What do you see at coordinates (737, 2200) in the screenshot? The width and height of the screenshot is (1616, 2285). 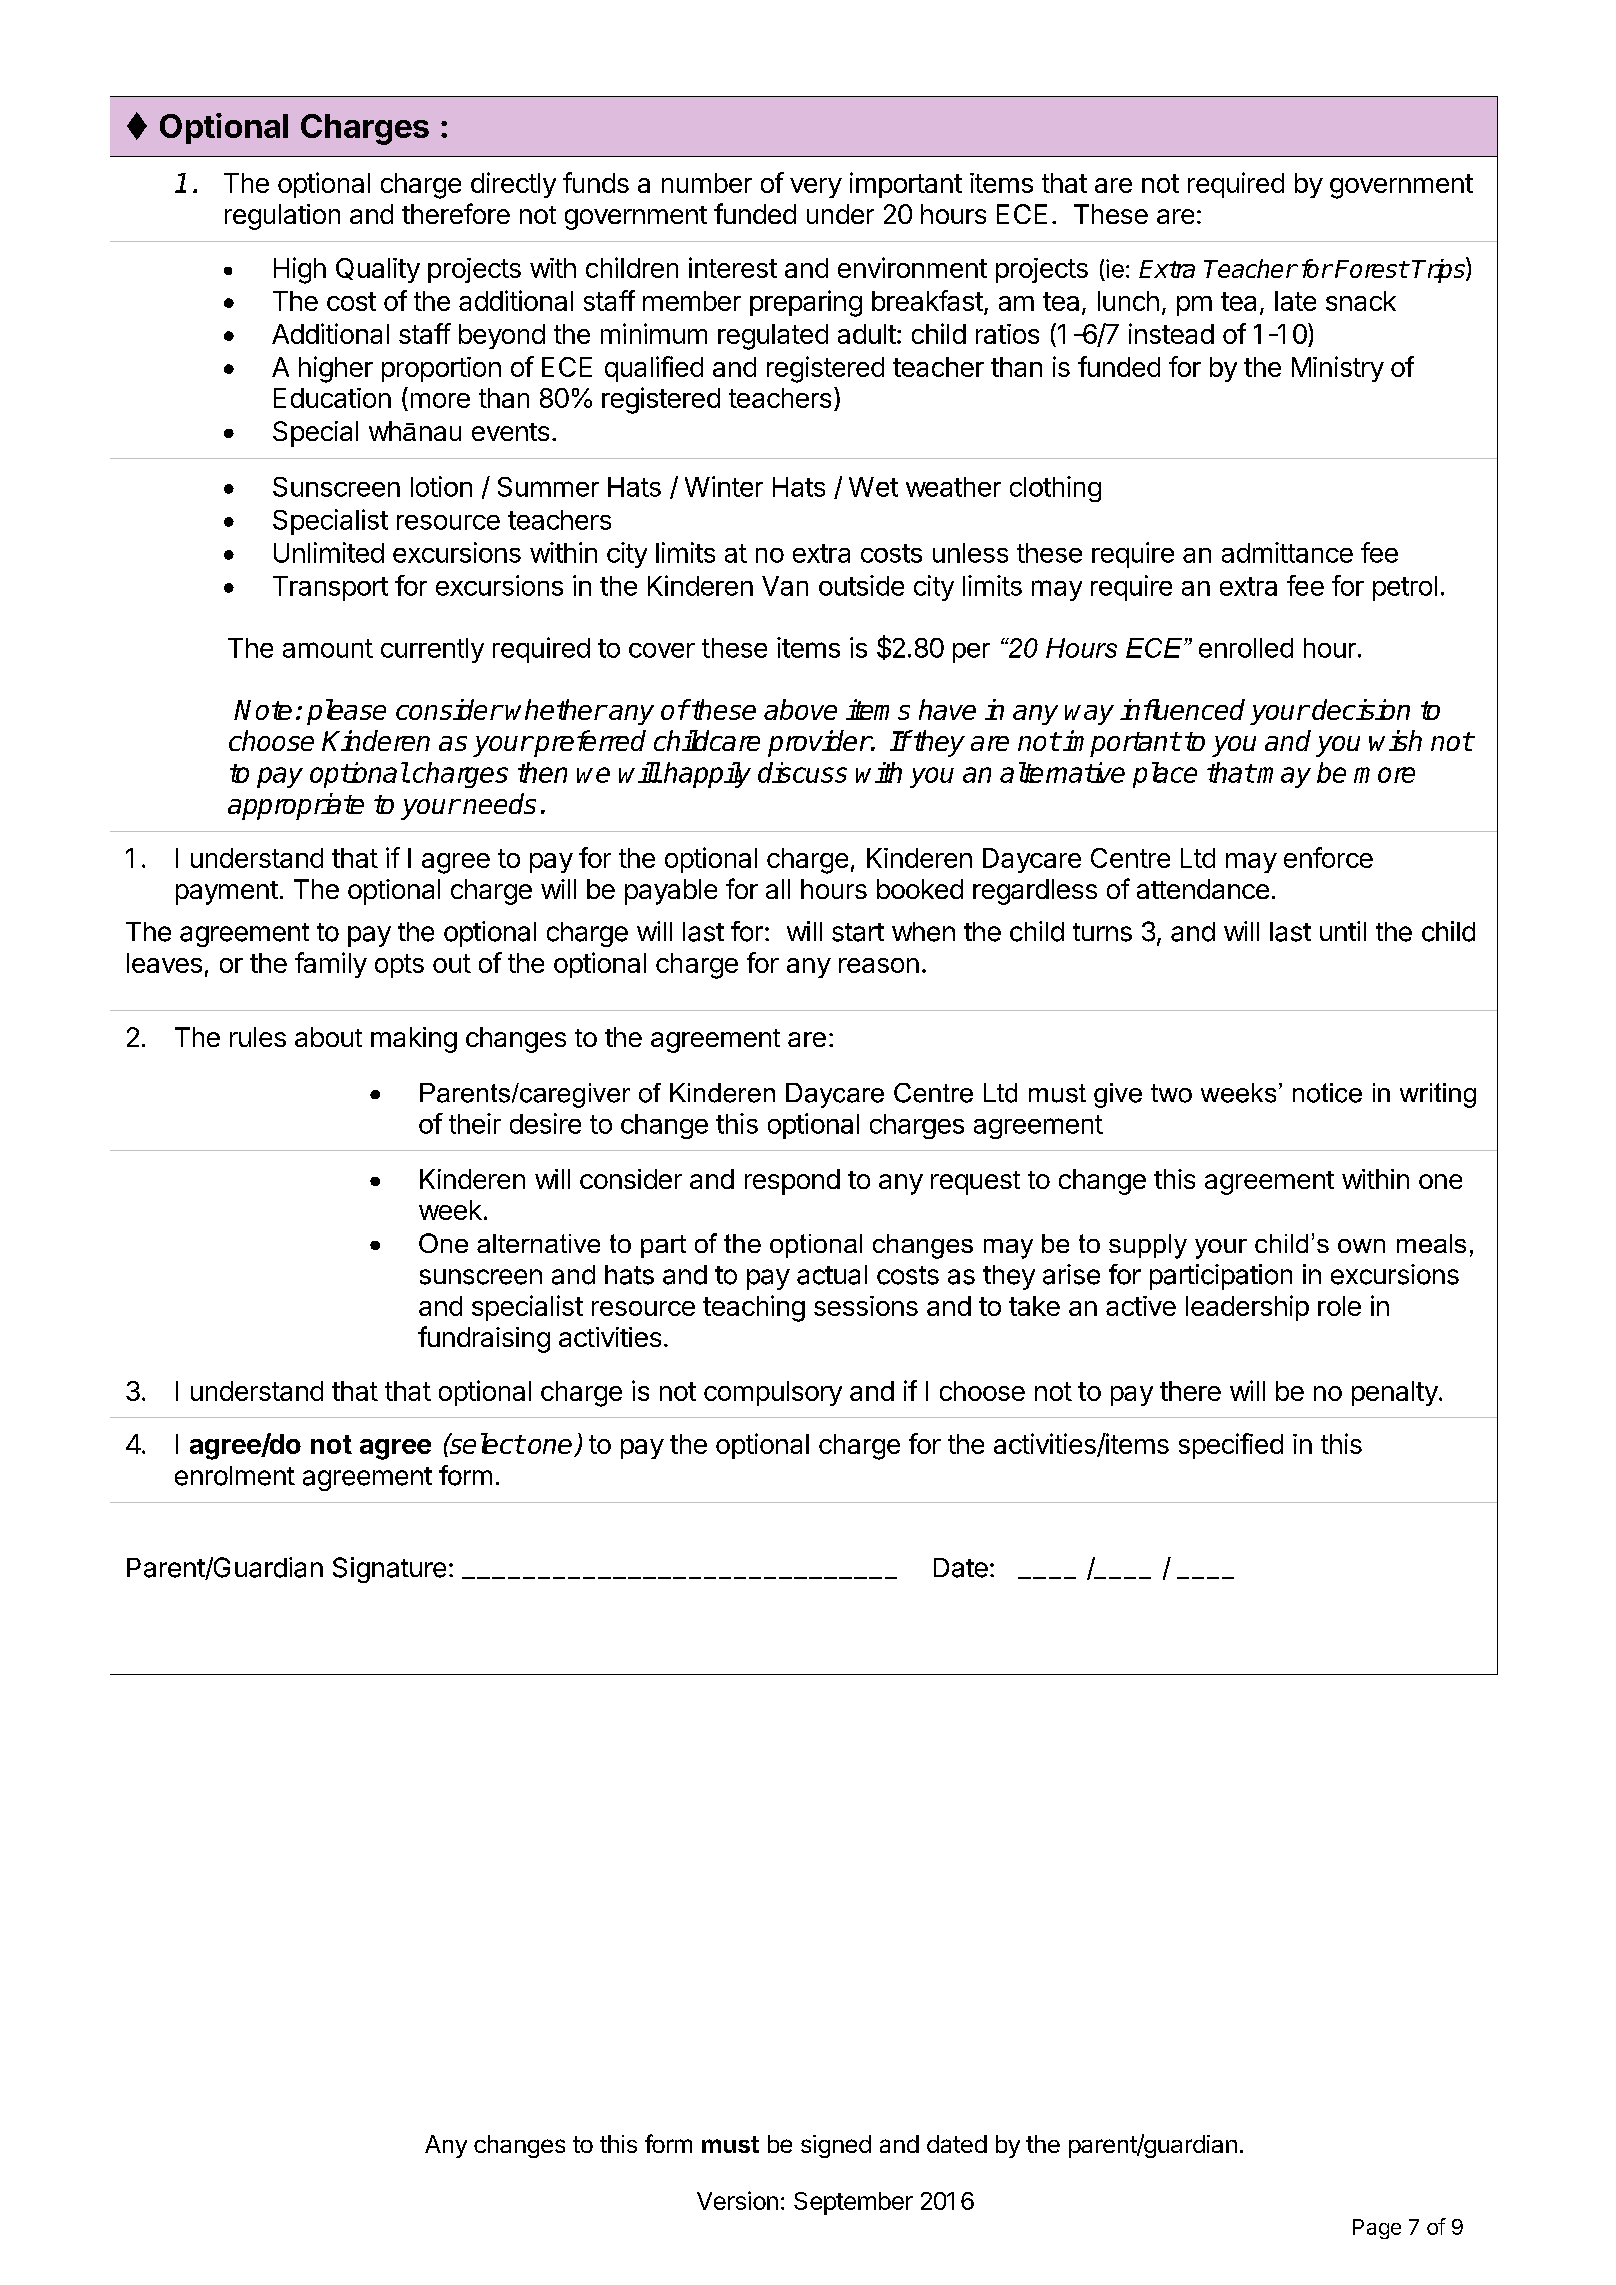 I see `Version` at bounding box center [737, 2200].
